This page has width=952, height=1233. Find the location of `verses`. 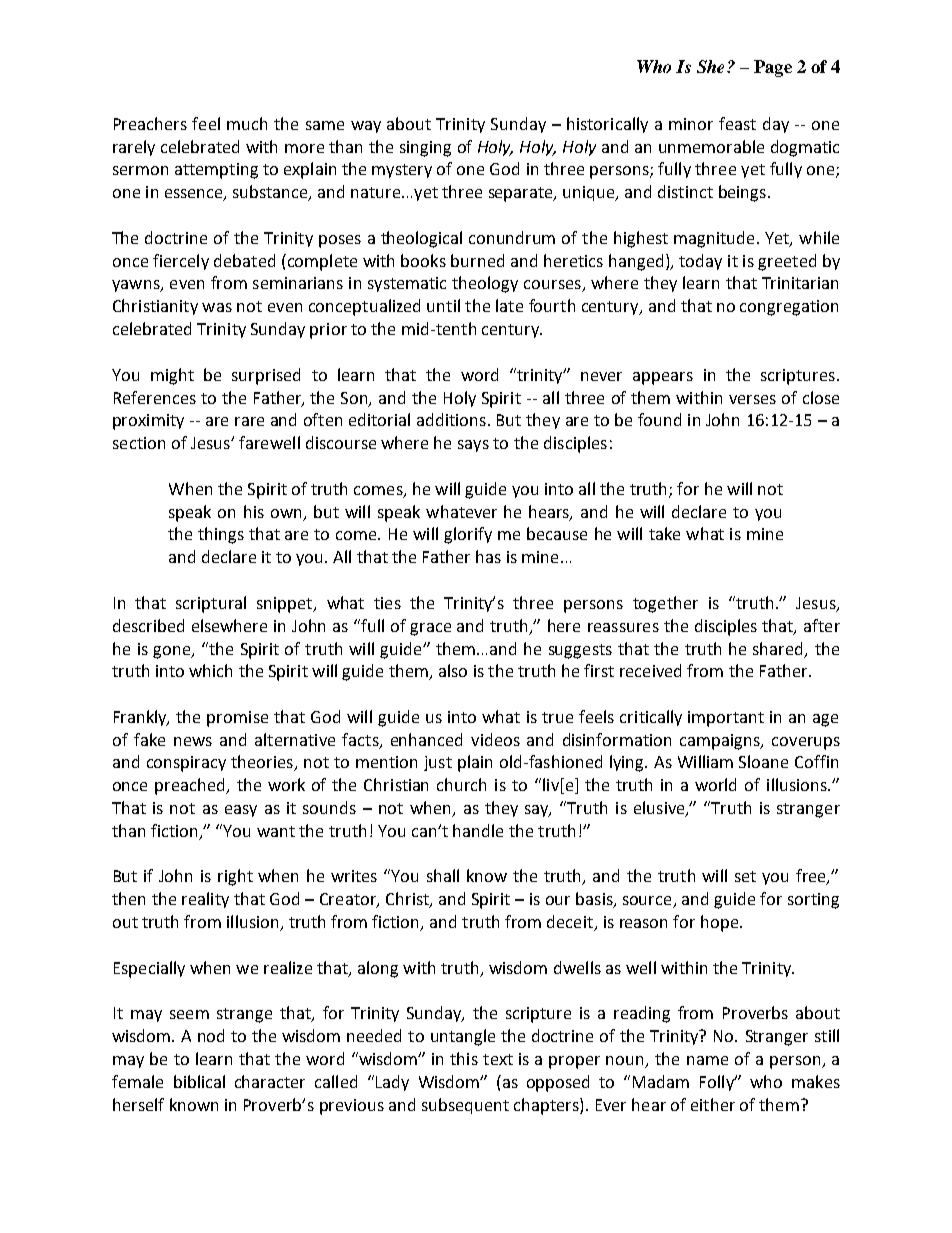

verses is located at coordinates (752, 399).
